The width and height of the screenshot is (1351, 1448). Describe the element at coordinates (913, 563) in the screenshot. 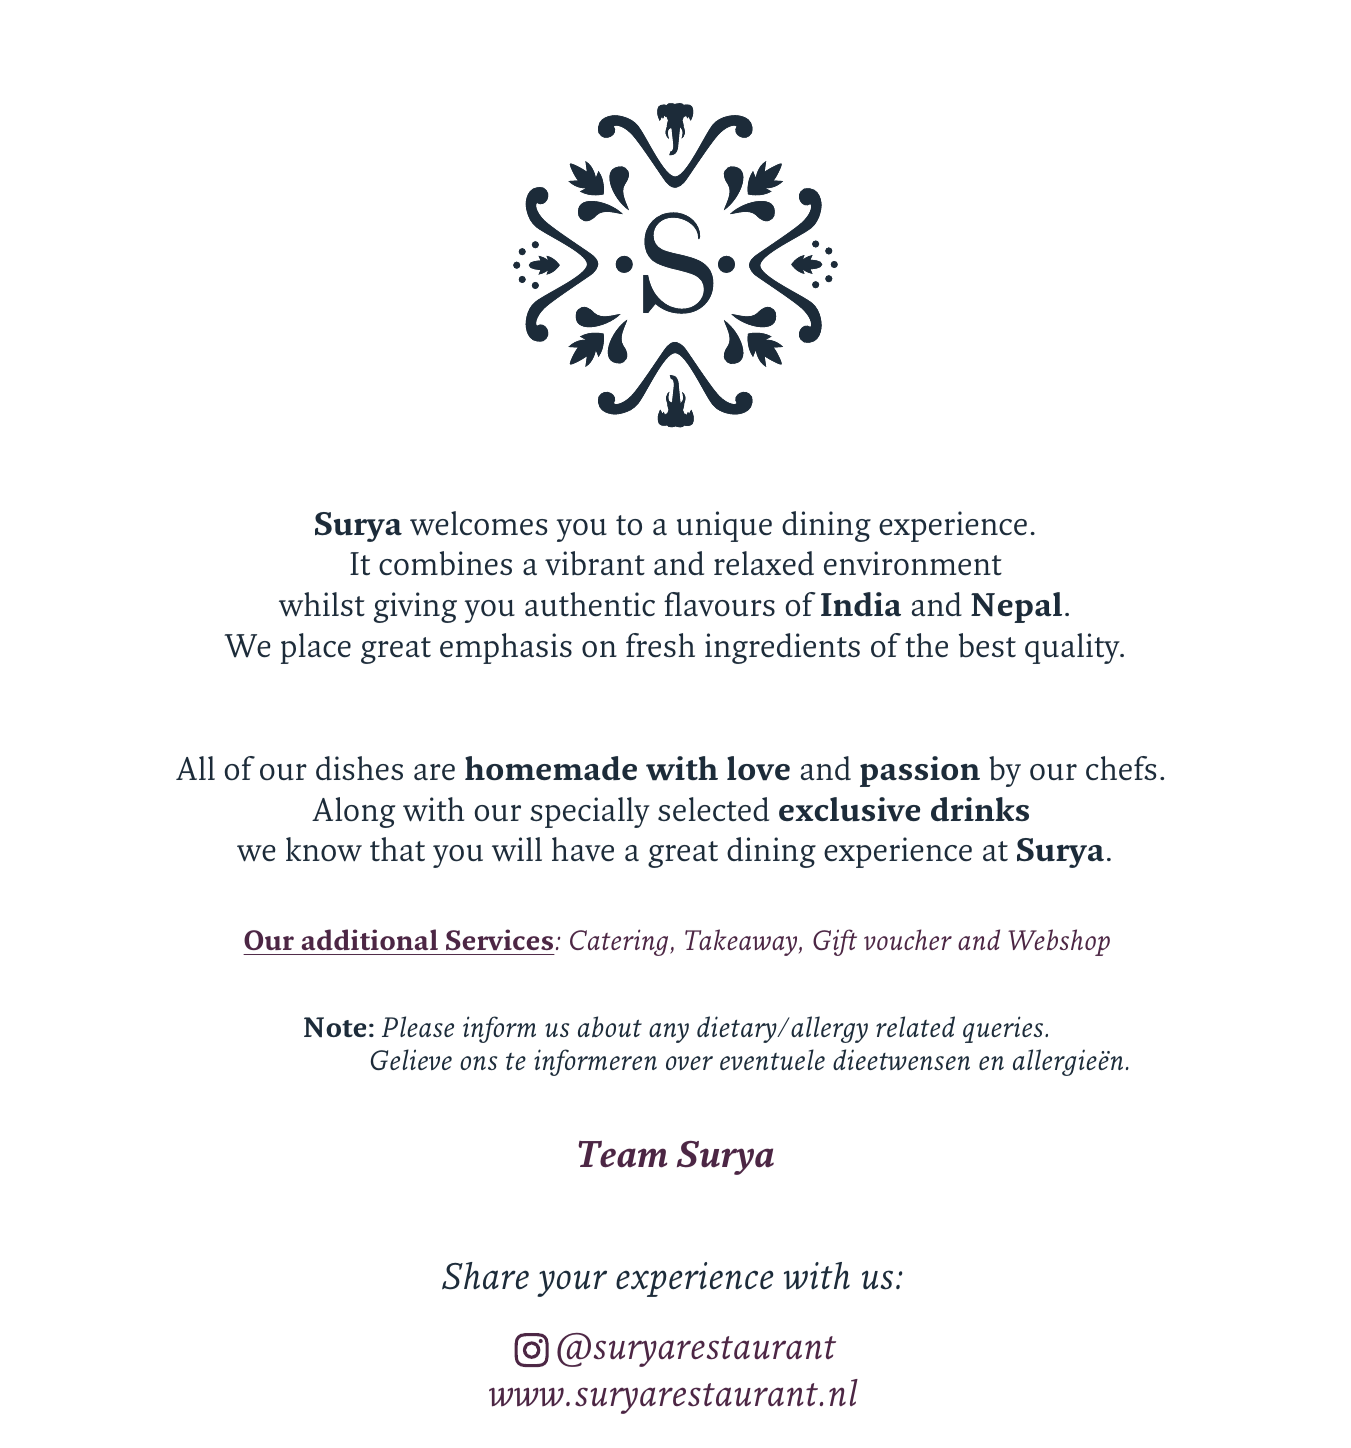

I see `environment` at that location.
